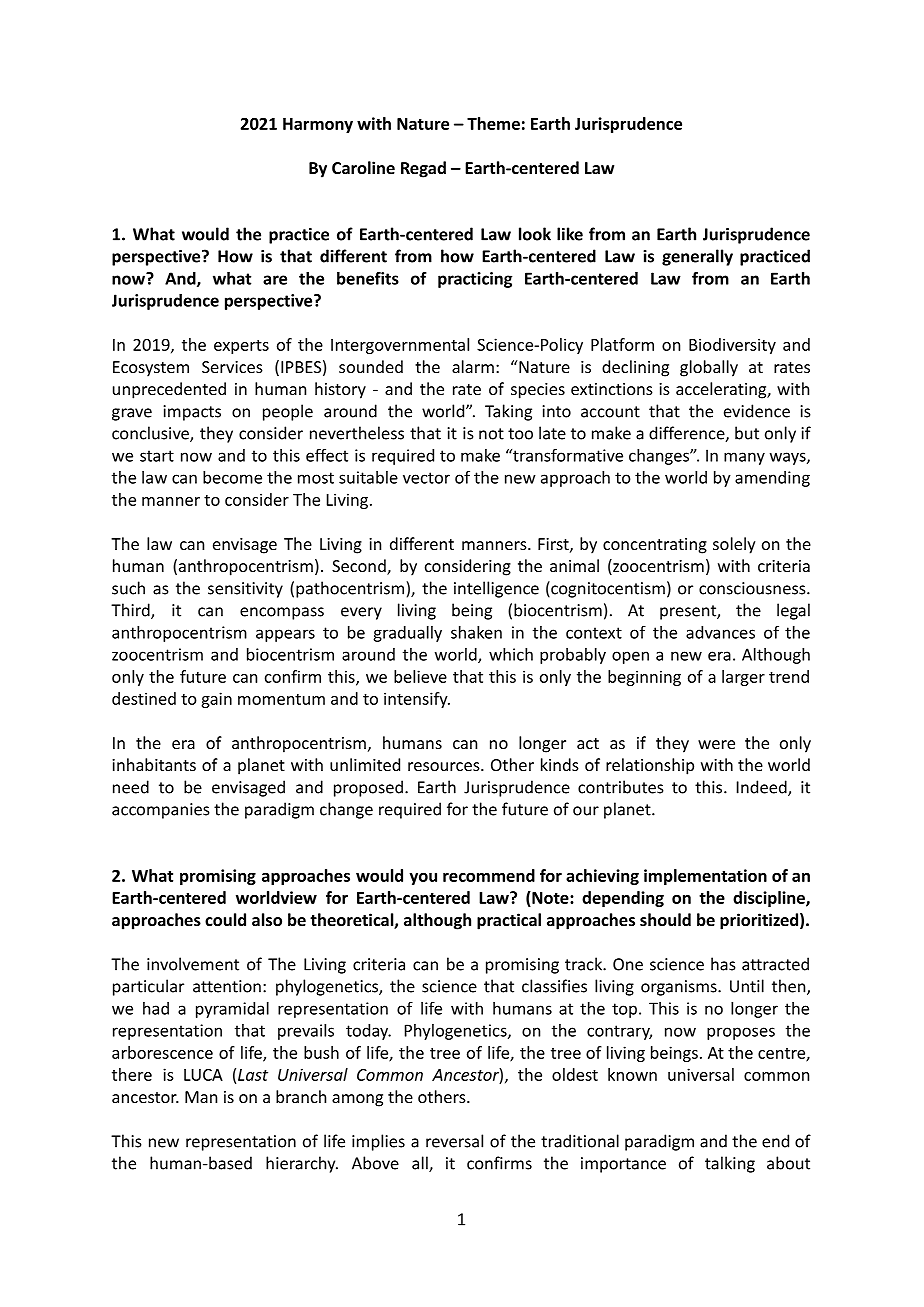 The height and width of the page is (1307, 924). I want to click on resources, so click(445, 766).
